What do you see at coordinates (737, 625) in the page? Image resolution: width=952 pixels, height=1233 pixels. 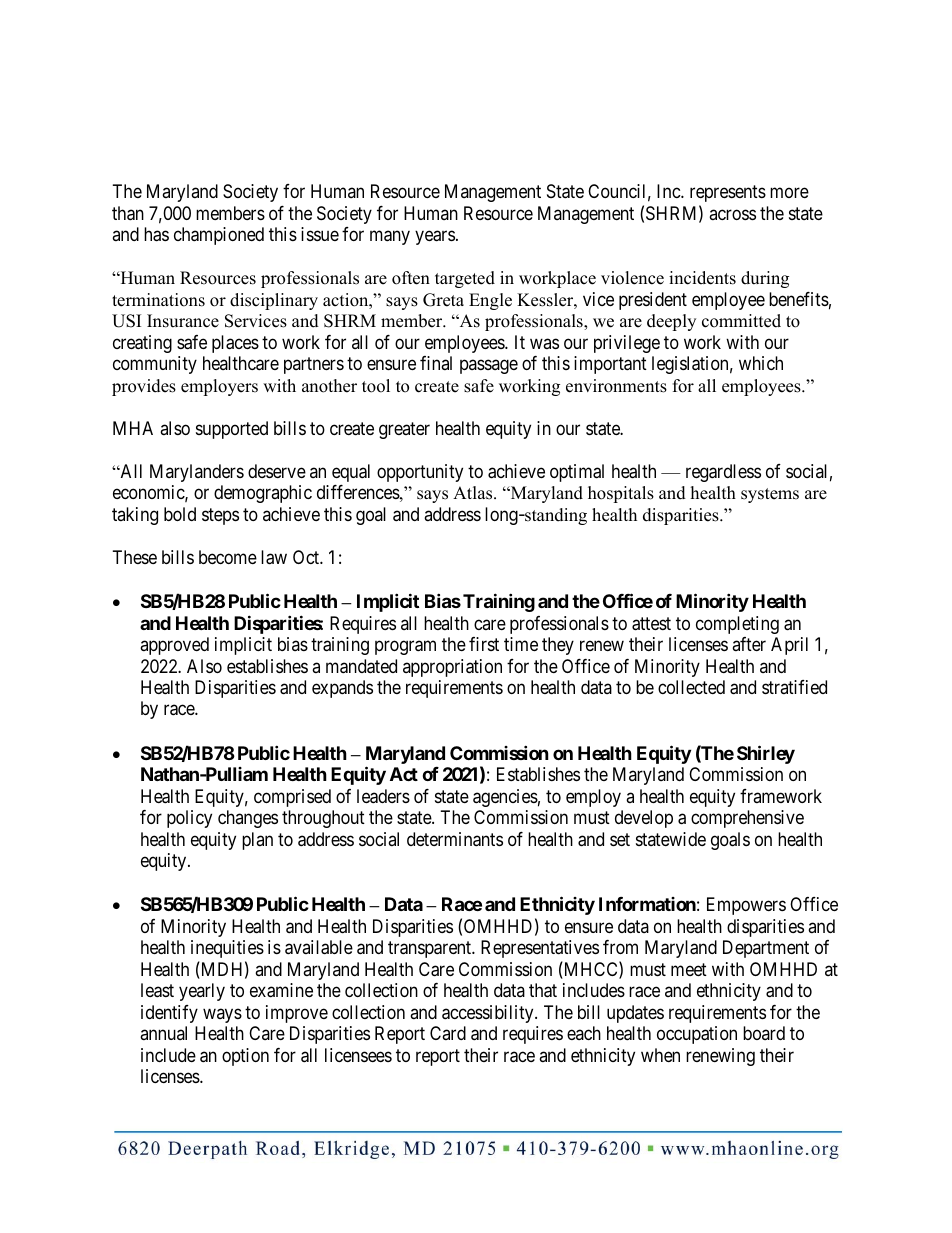 I see `completing` at bounding box center [737, 625].
